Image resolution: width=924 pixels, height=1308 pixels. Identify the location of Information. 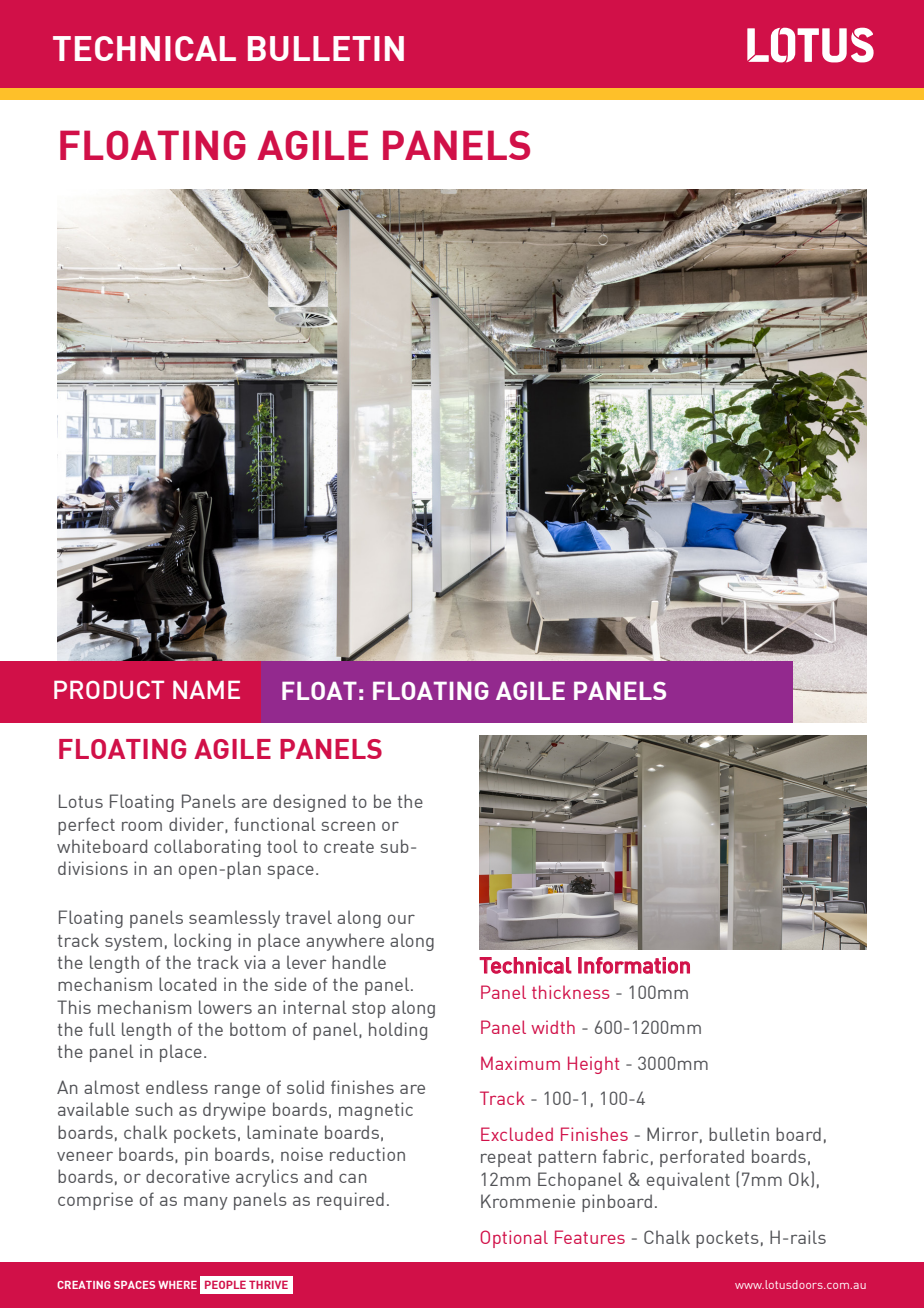
(634, 965).
